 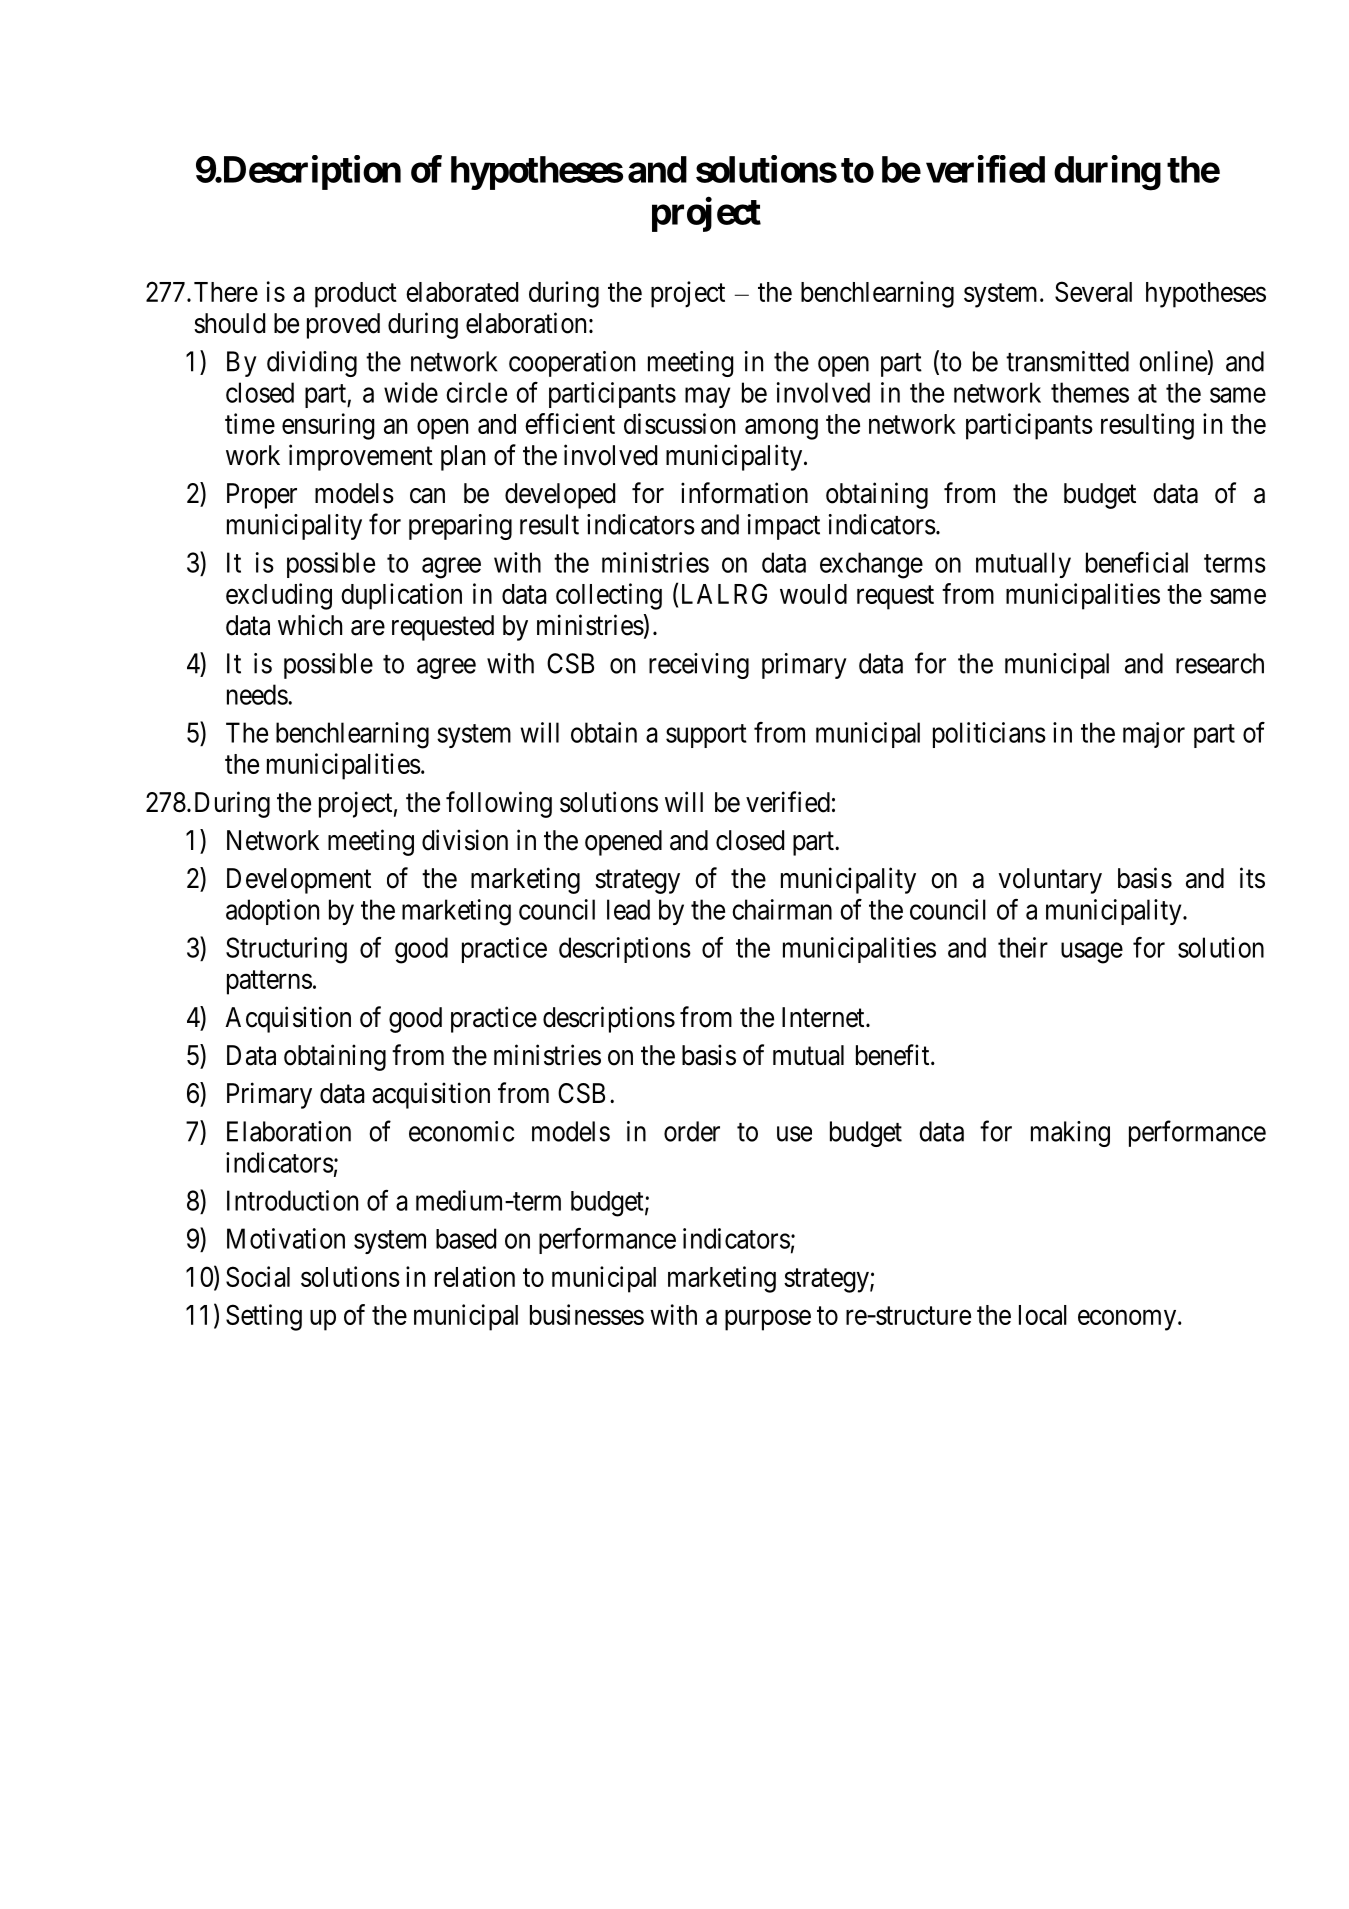 I want to click on Motivation, so click(x=286, y=1238).
